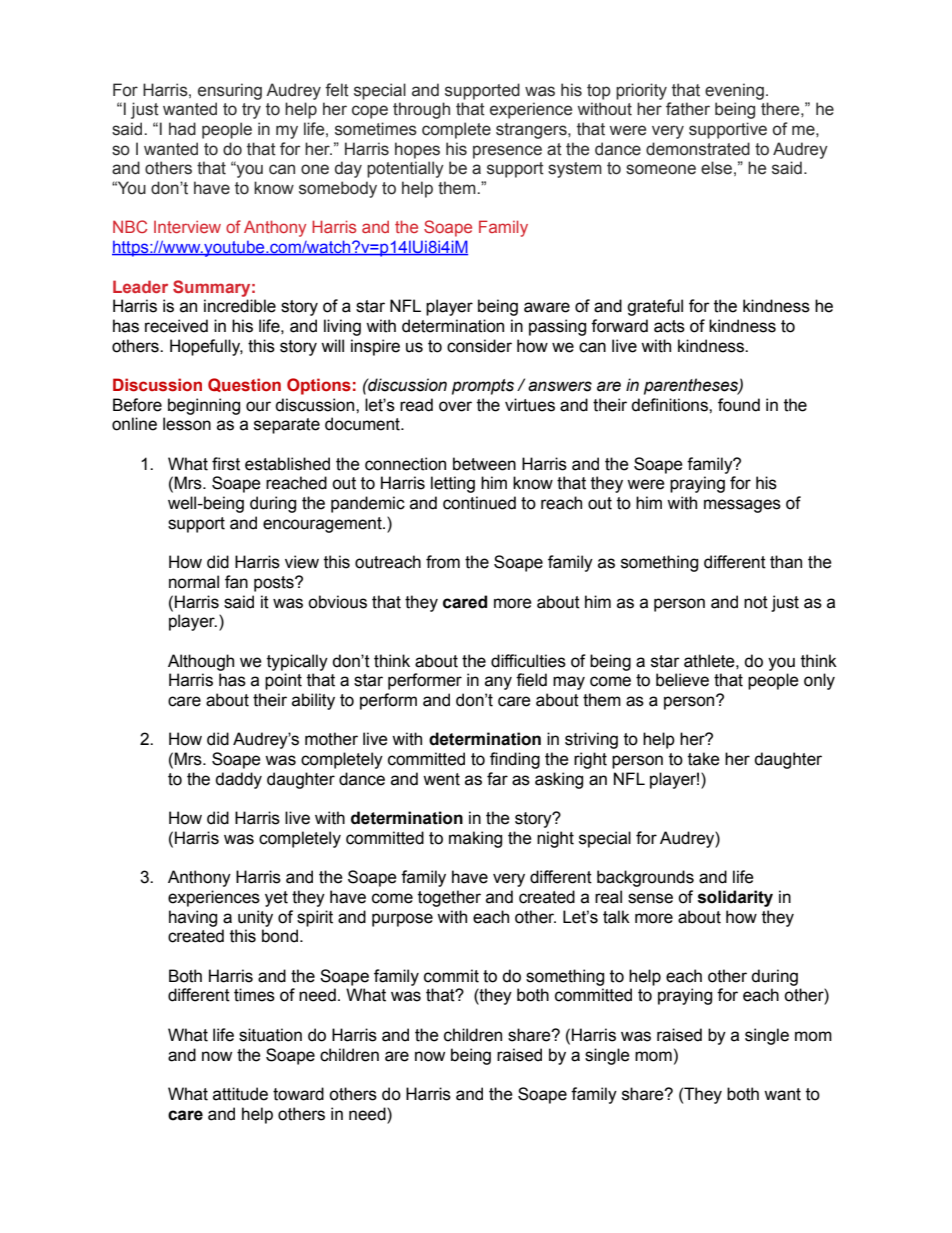 Image resolution: width=952 pixels, height=1233 pixels. I want to click on presence, so click(507, 152).
